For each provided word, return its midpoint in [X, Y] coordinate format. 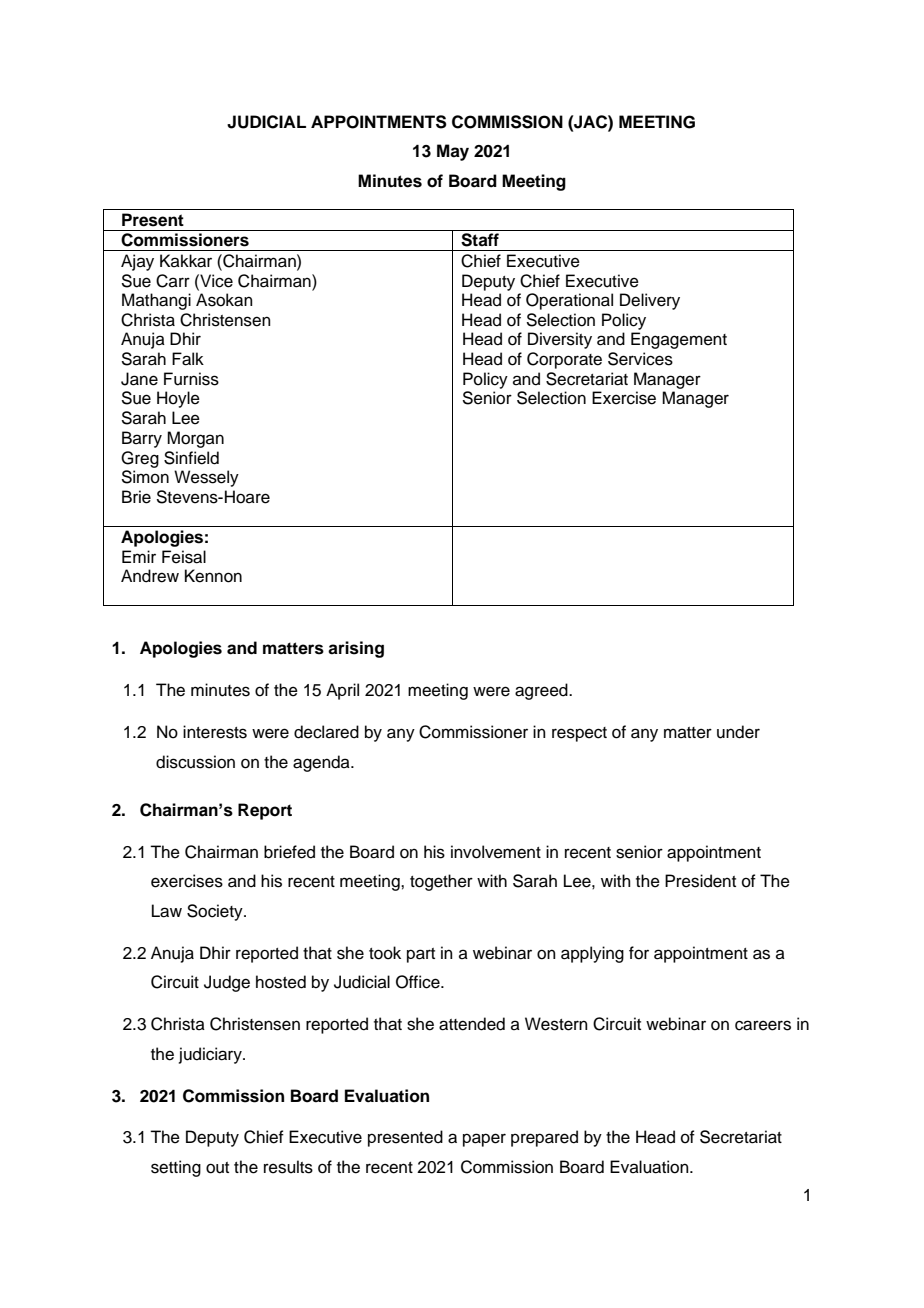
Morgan [195, 439]
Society [216, 912]
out [217, 1168]
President [700, 881]
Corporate [564, 360]
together [441, 882]
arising [356, 649]
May [453, 152]
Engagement [679, 340]
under [738, 732]
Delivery [650, 301]
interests [215, 732]
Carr [173, 281]
